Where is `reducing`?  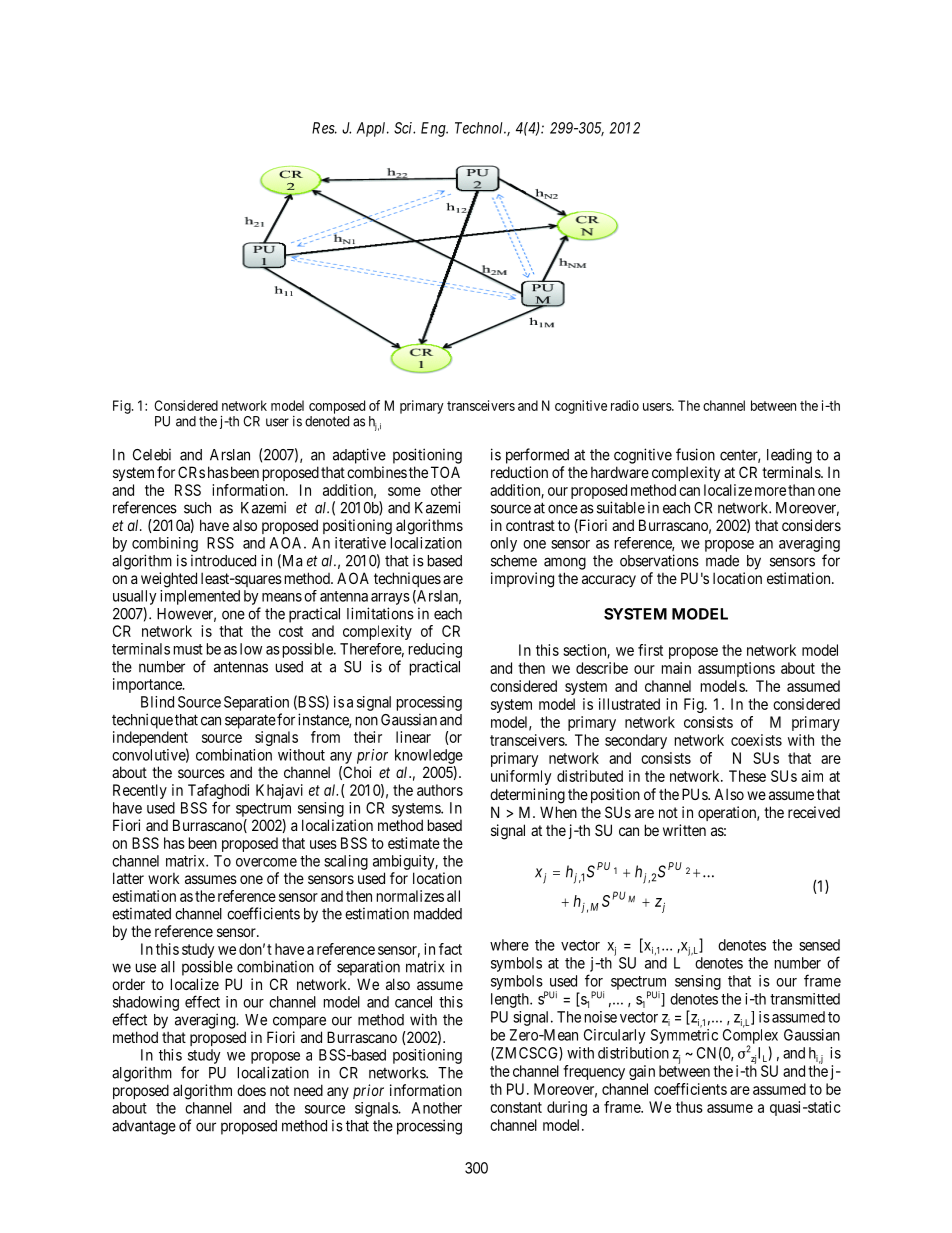
reducing is located at coordinates (435, 650).
